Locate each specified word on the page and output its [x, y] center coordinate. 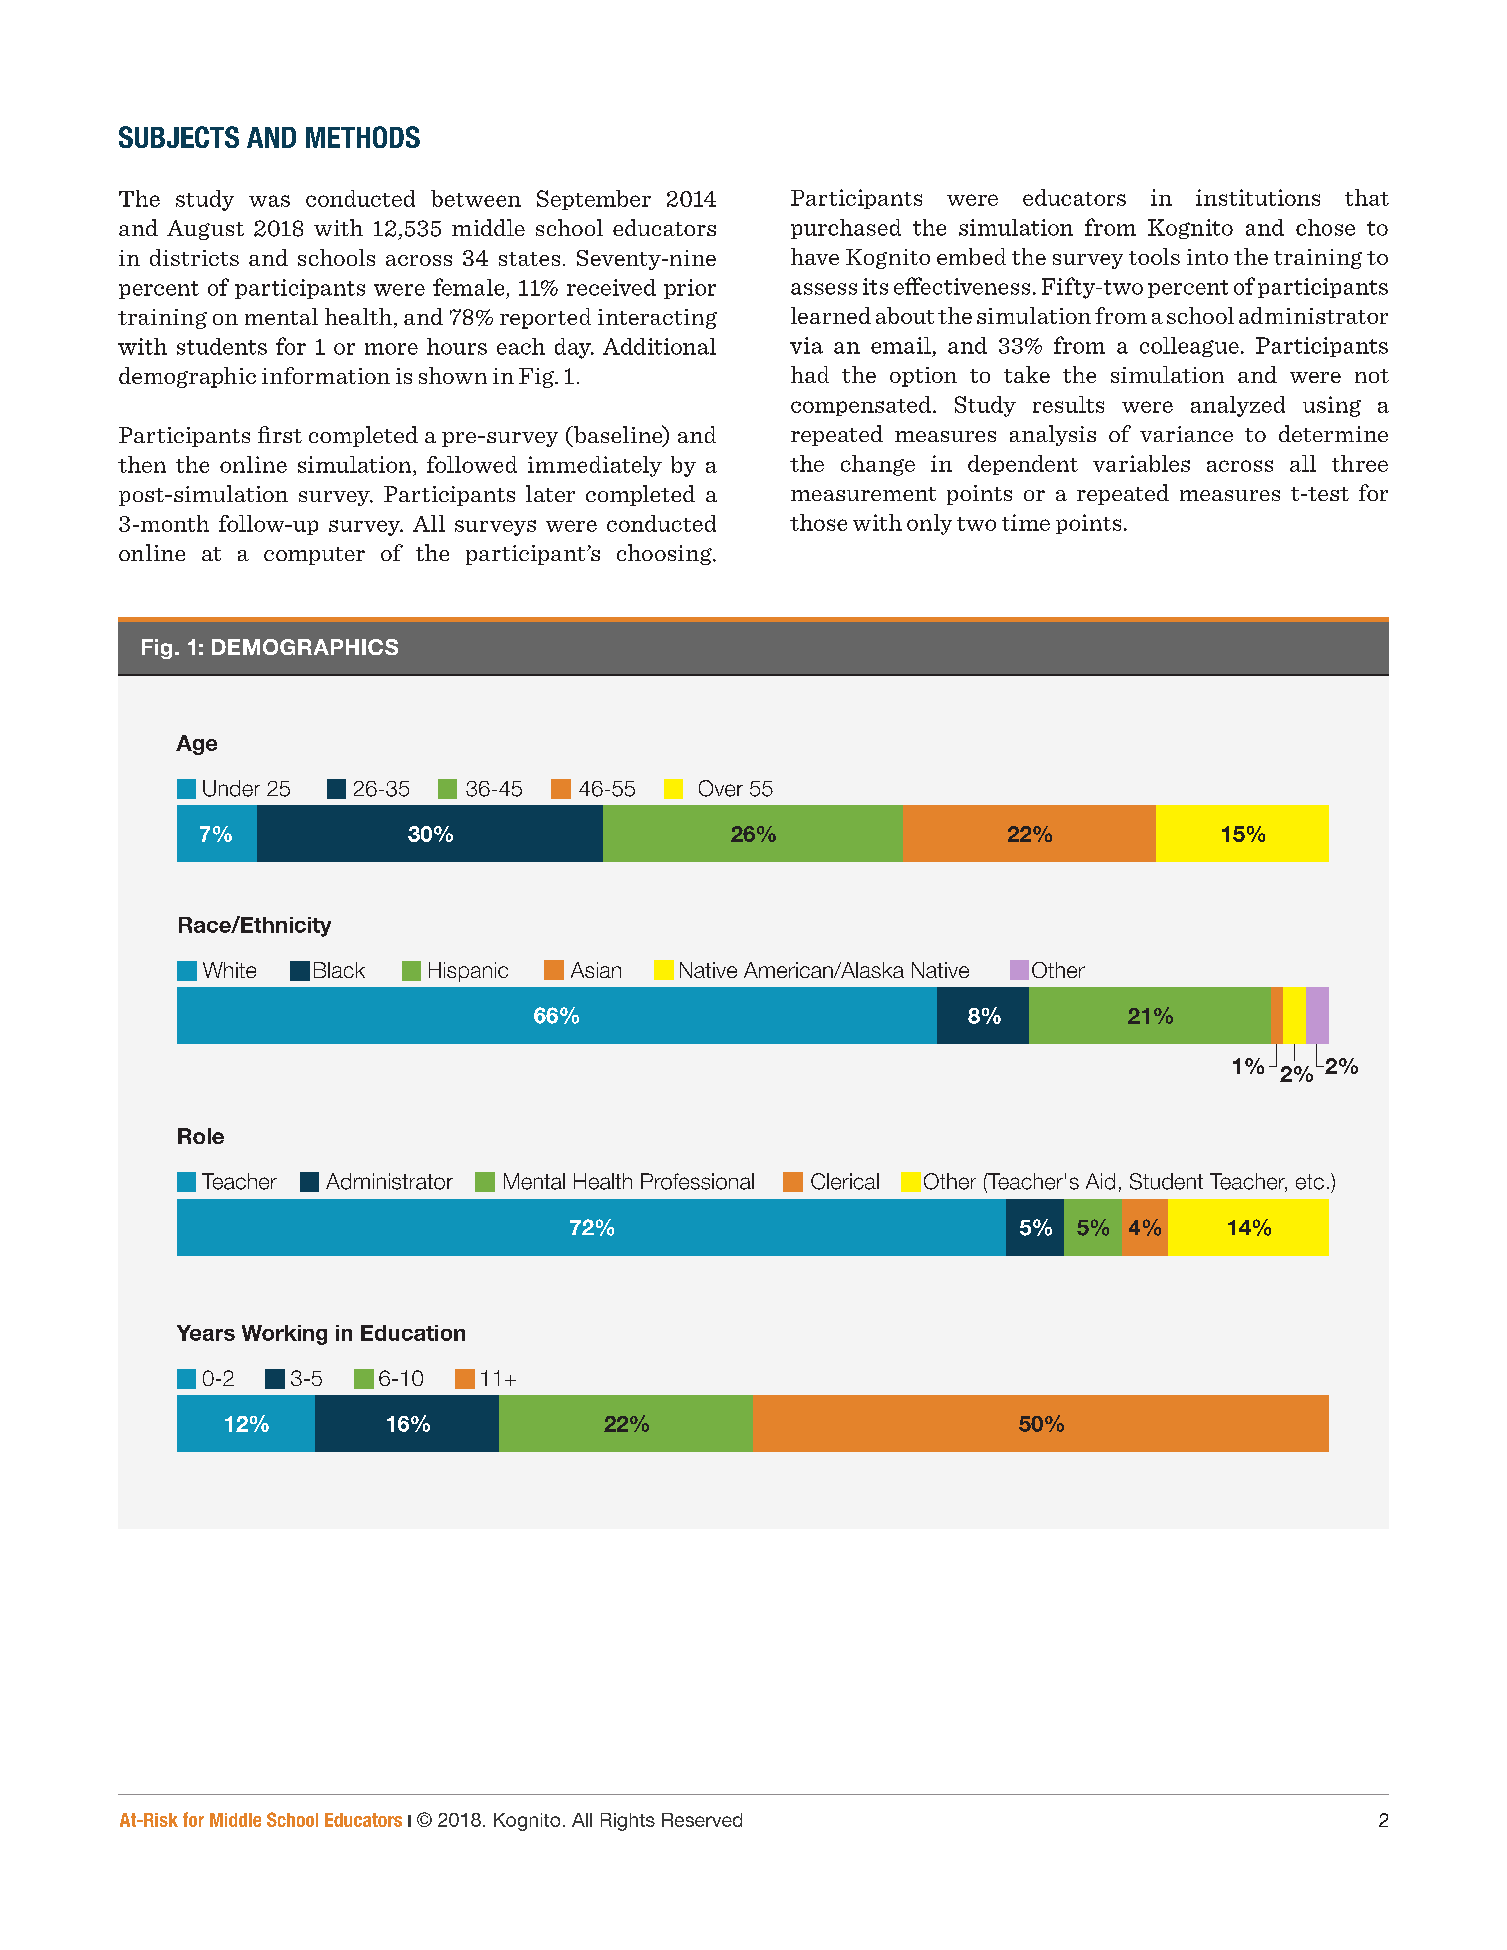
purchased [846, 229]
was [269, 201]
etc [1310, 1182]
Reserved [702, 1820]
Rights [628, 1822]
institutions [1258, 197]
